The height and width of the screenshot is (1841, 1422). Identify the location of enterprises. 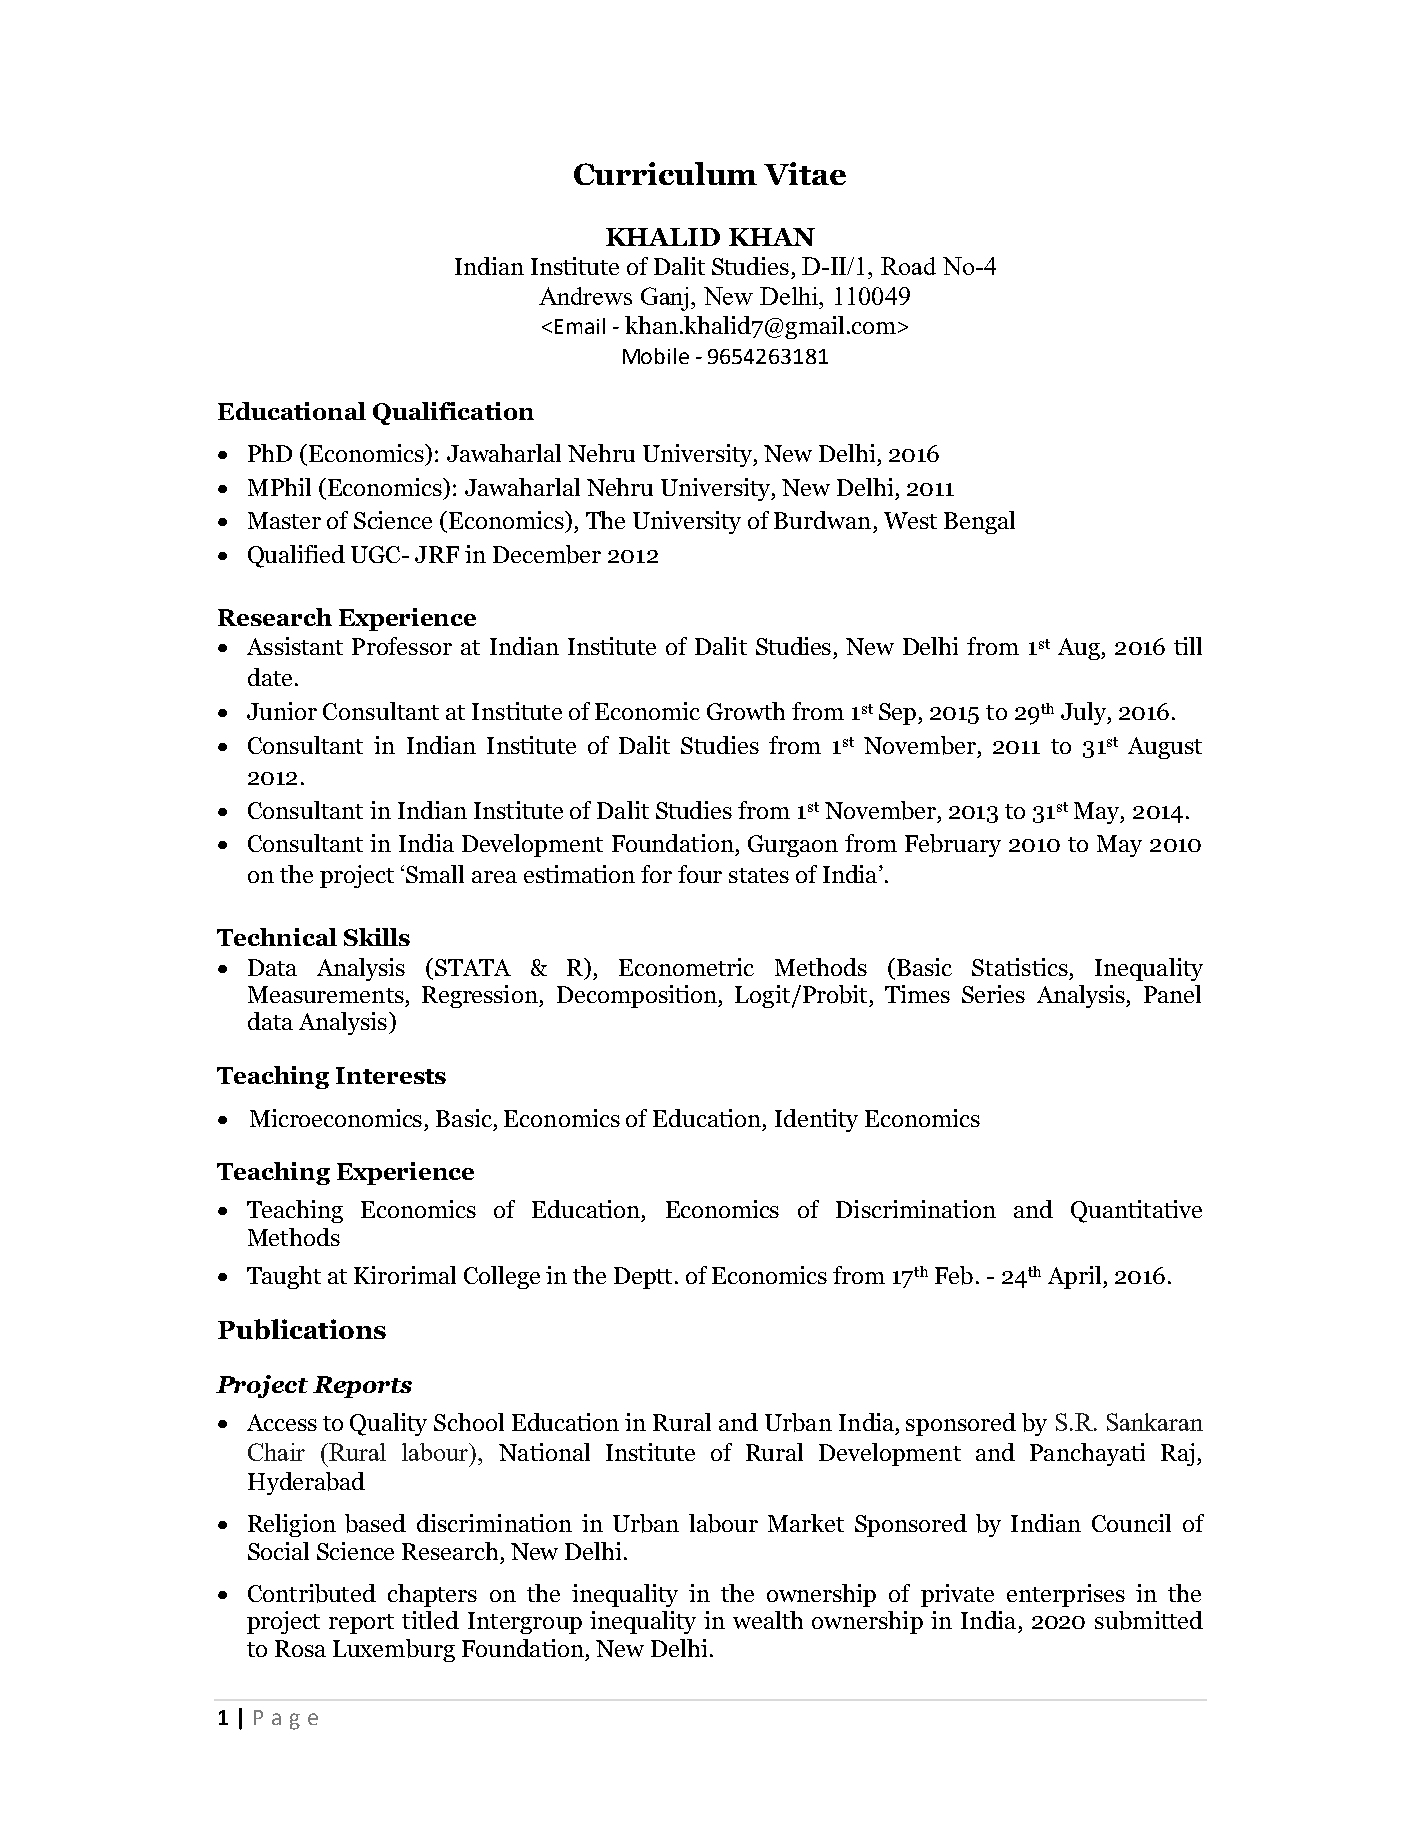
(1066, 1595).
